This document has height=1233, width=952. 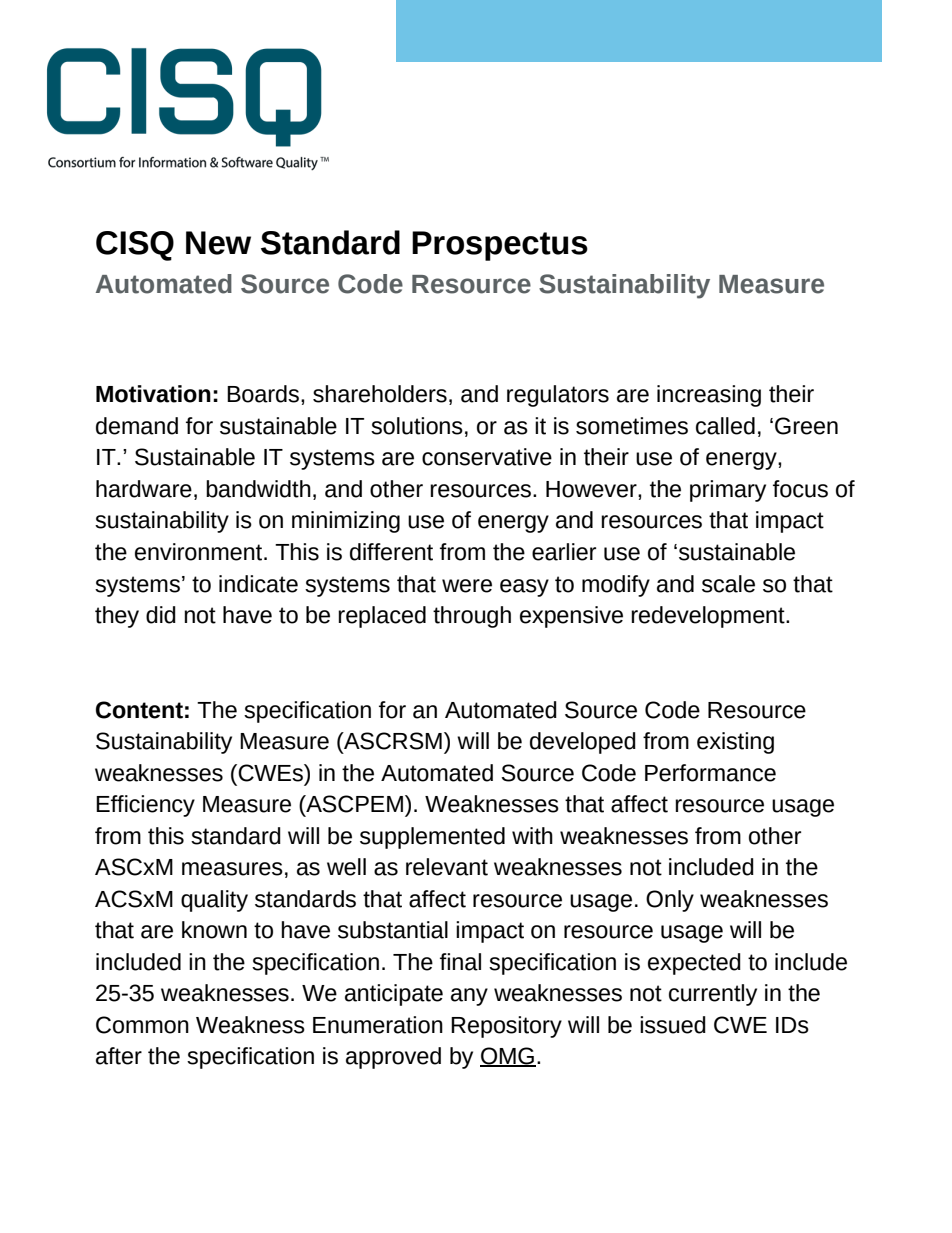 I want to click on solutions, so click(x=417, y=426).
